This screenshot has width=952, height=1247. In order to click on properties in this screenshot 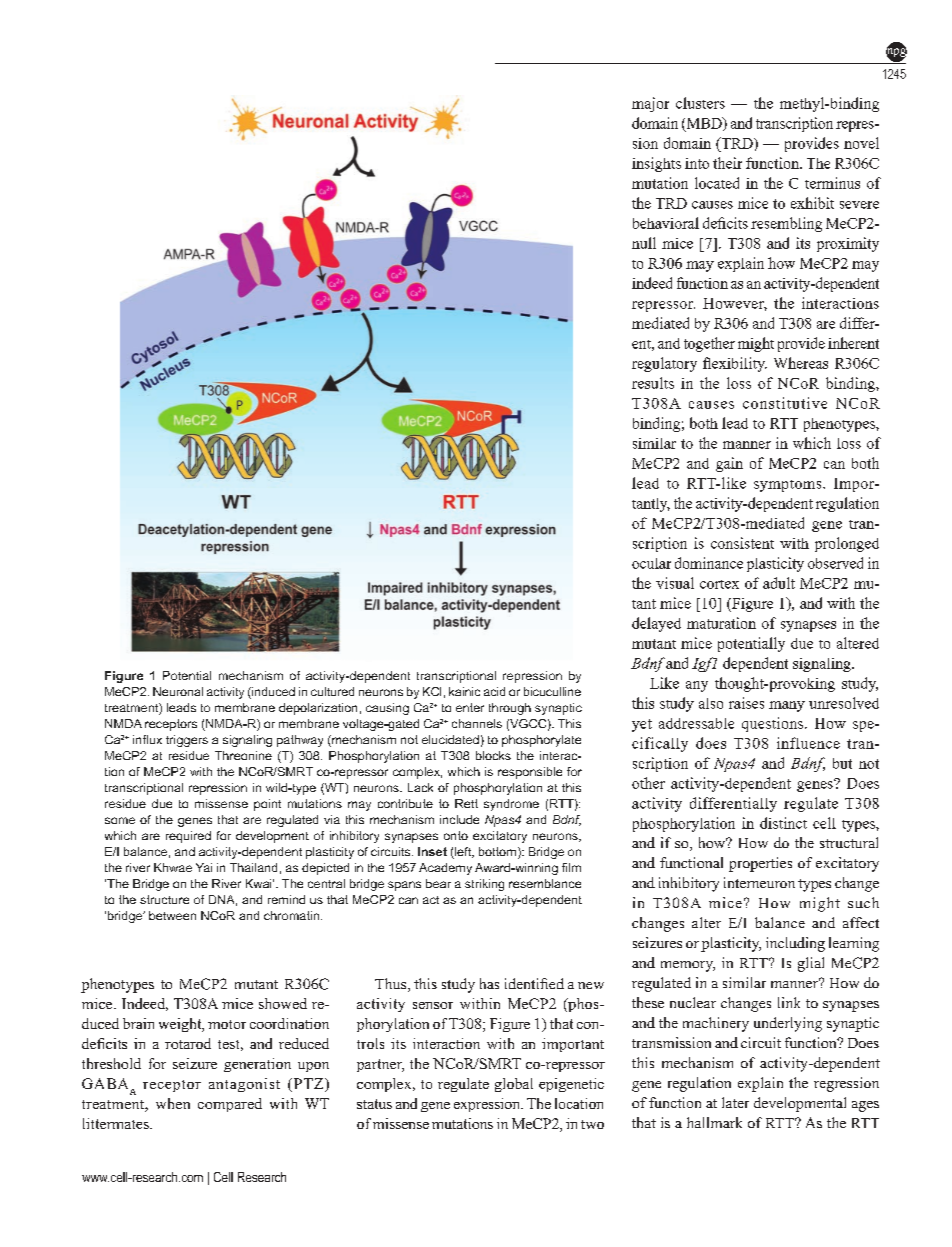, I will do `click(760, 864)`.
